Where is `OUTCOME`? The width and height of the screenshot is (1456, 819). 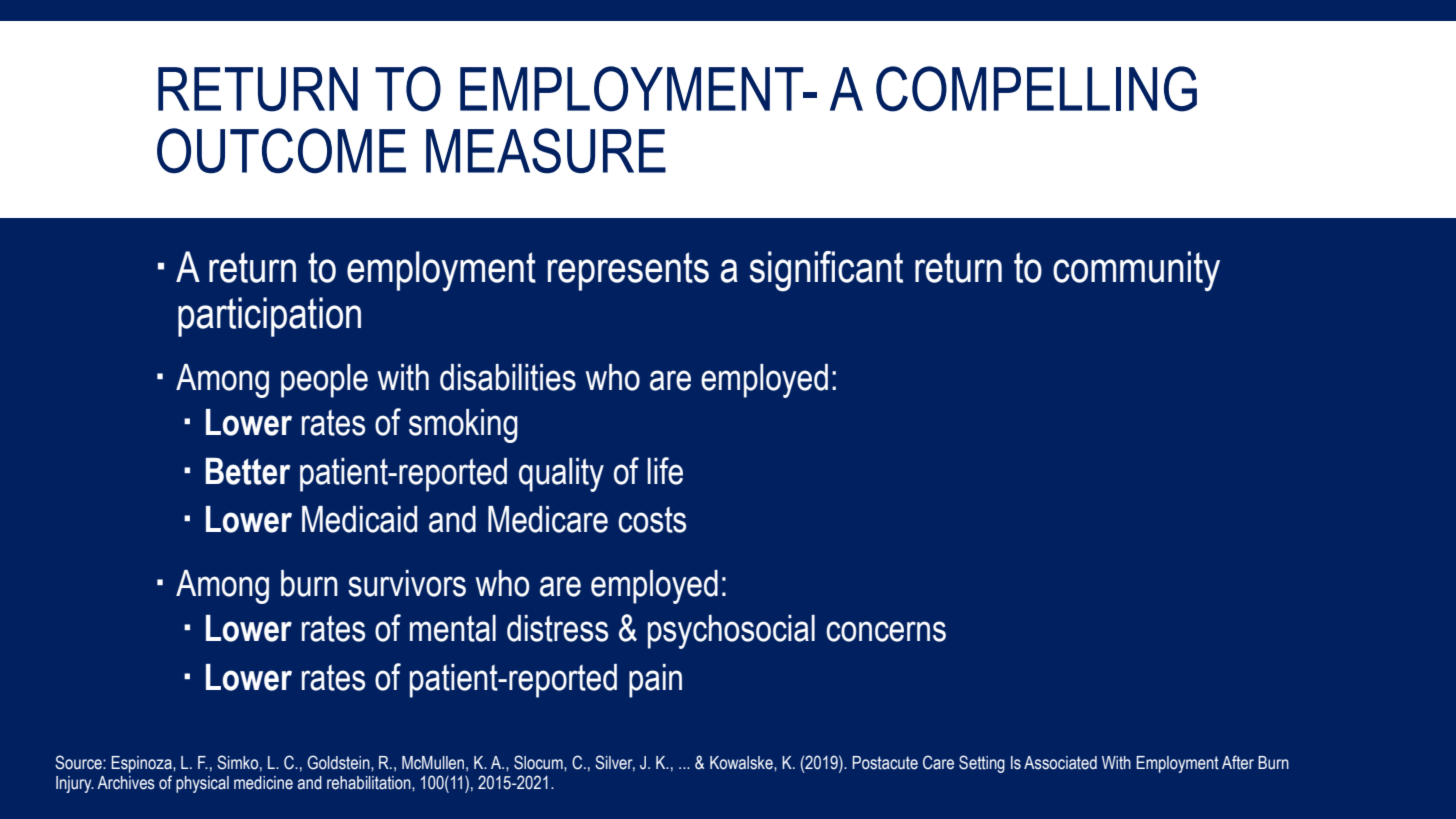 OUTCOME is located at coordinates (281, 151).
